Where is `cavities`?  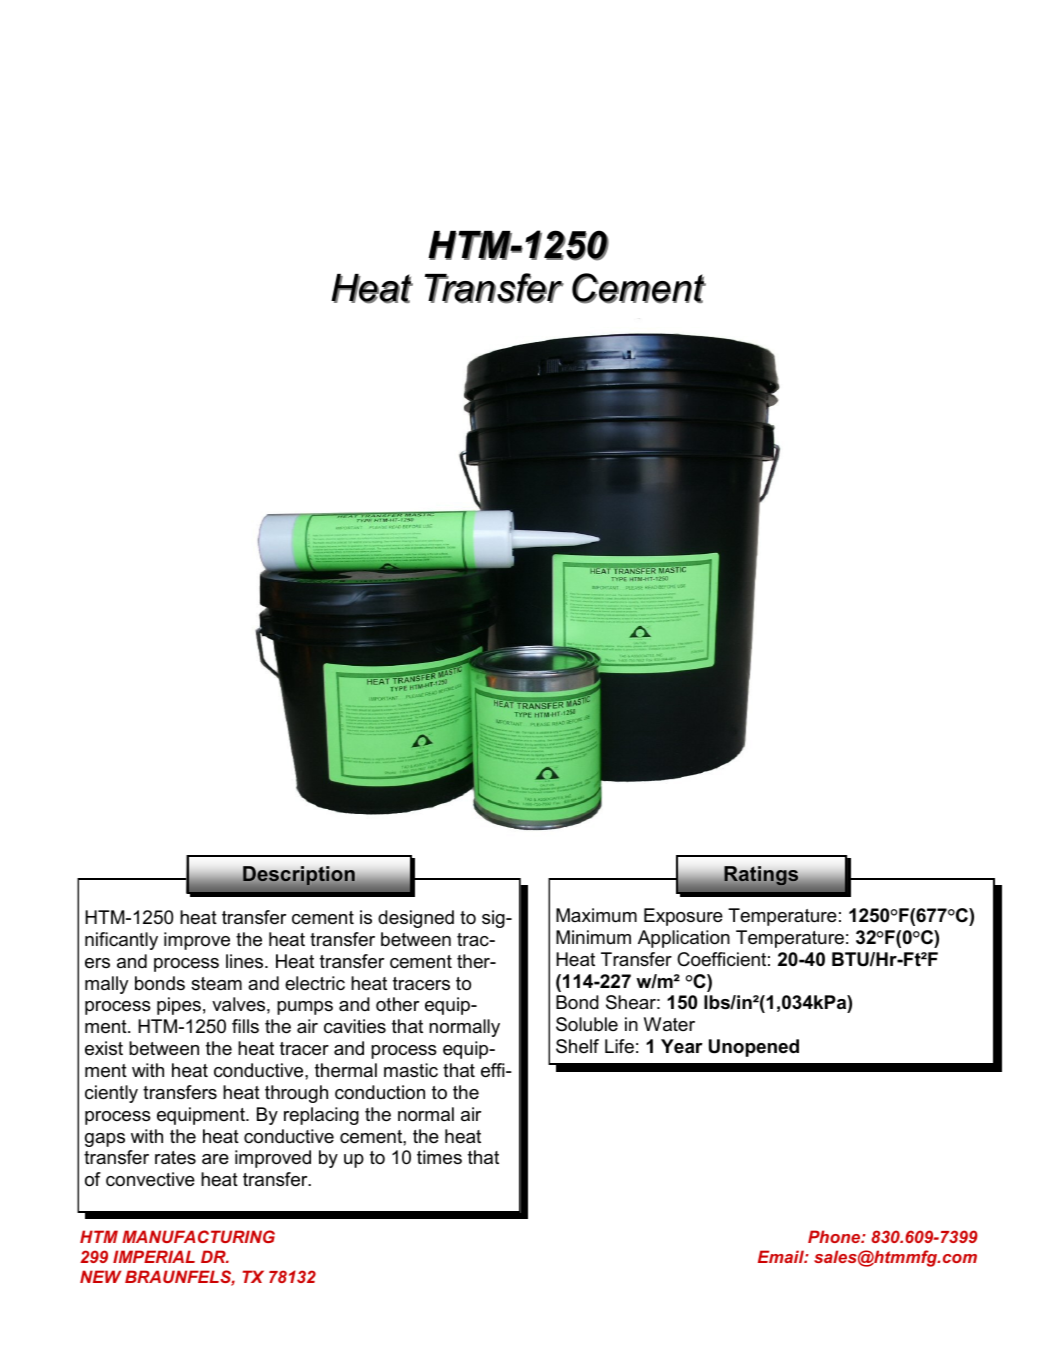 cavities is located at coordinates (355, 1026).
